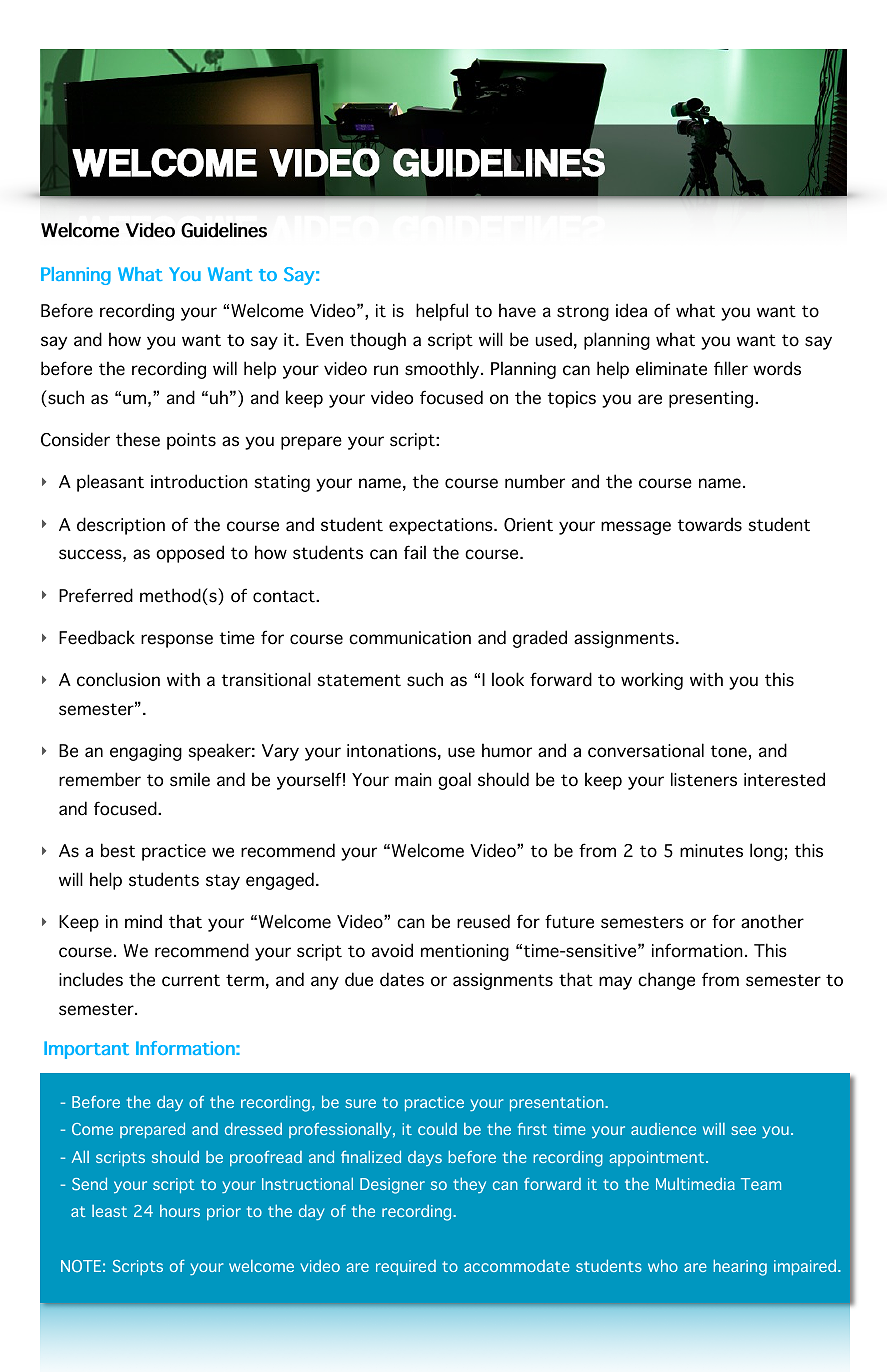  Describe the element at coordinates (631, 310) in the image. I see `idea` at that location.
